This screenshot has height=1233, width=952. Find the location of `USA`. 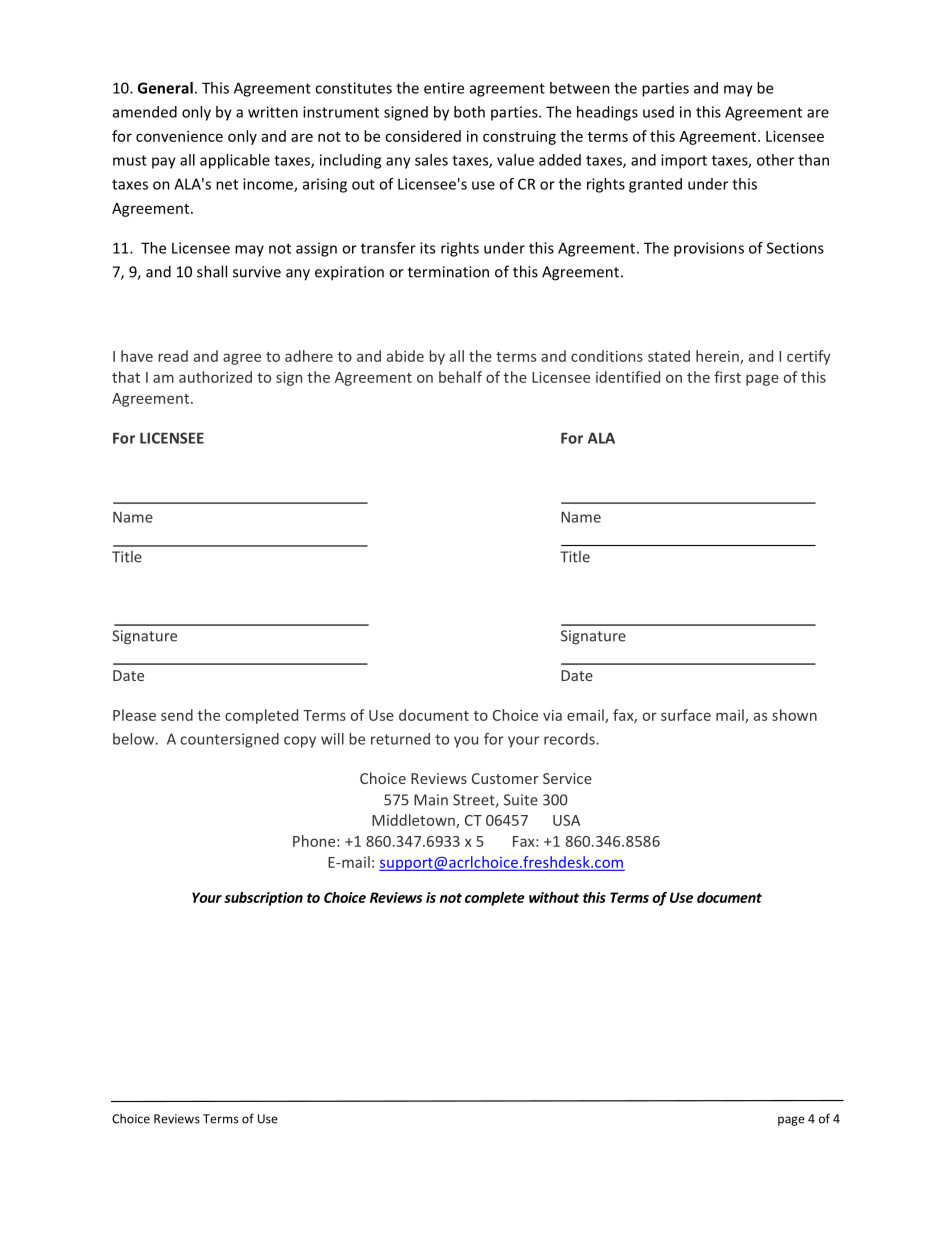

USA is located at coordinates (566, 820).
